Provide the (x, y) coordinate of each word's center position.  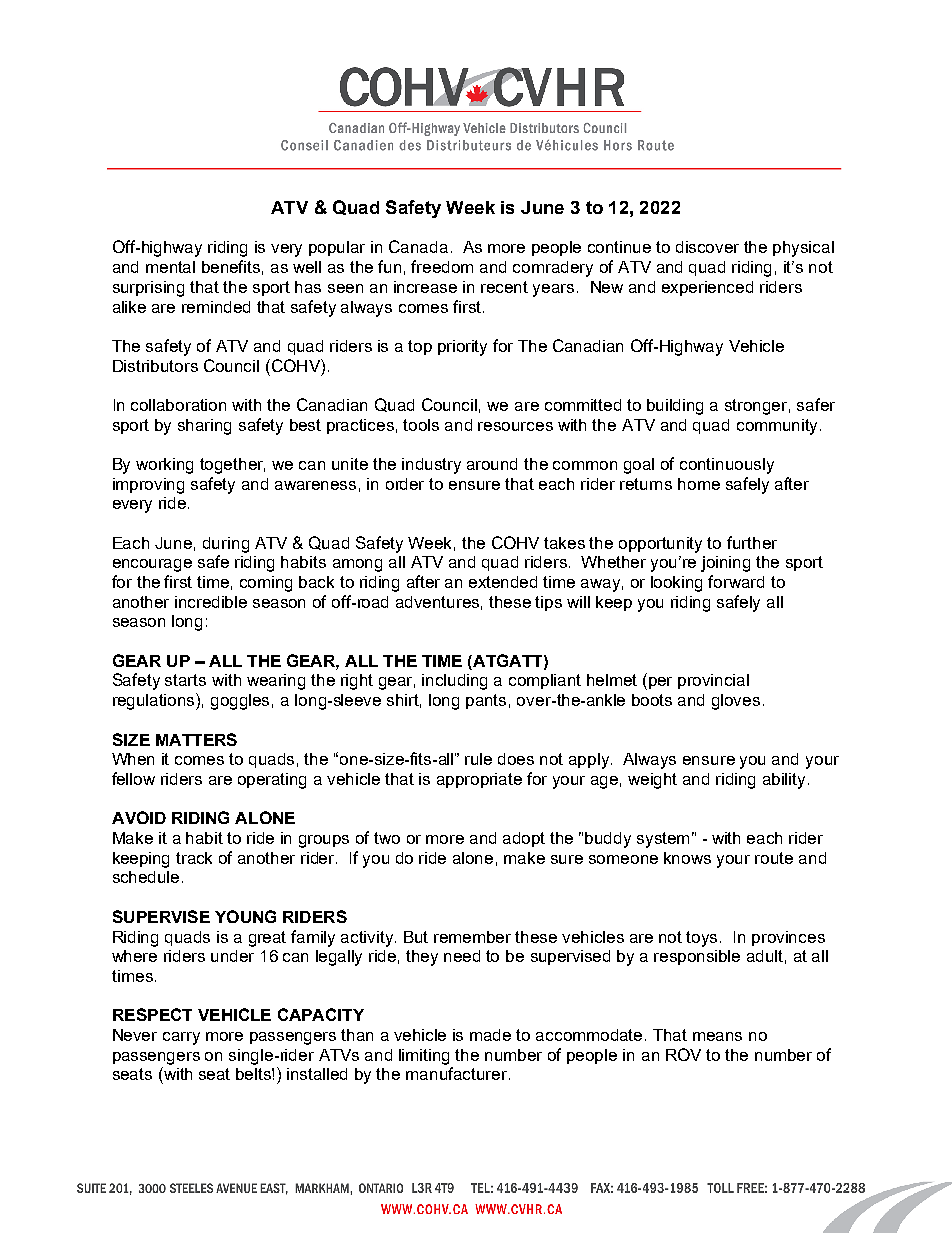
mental (170, 267)
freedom (442, 266)
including (454, 682)
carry (181, 1038)
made (490, 1035)
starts (185, 680)
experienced (707, 288)
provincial (713, 681)
